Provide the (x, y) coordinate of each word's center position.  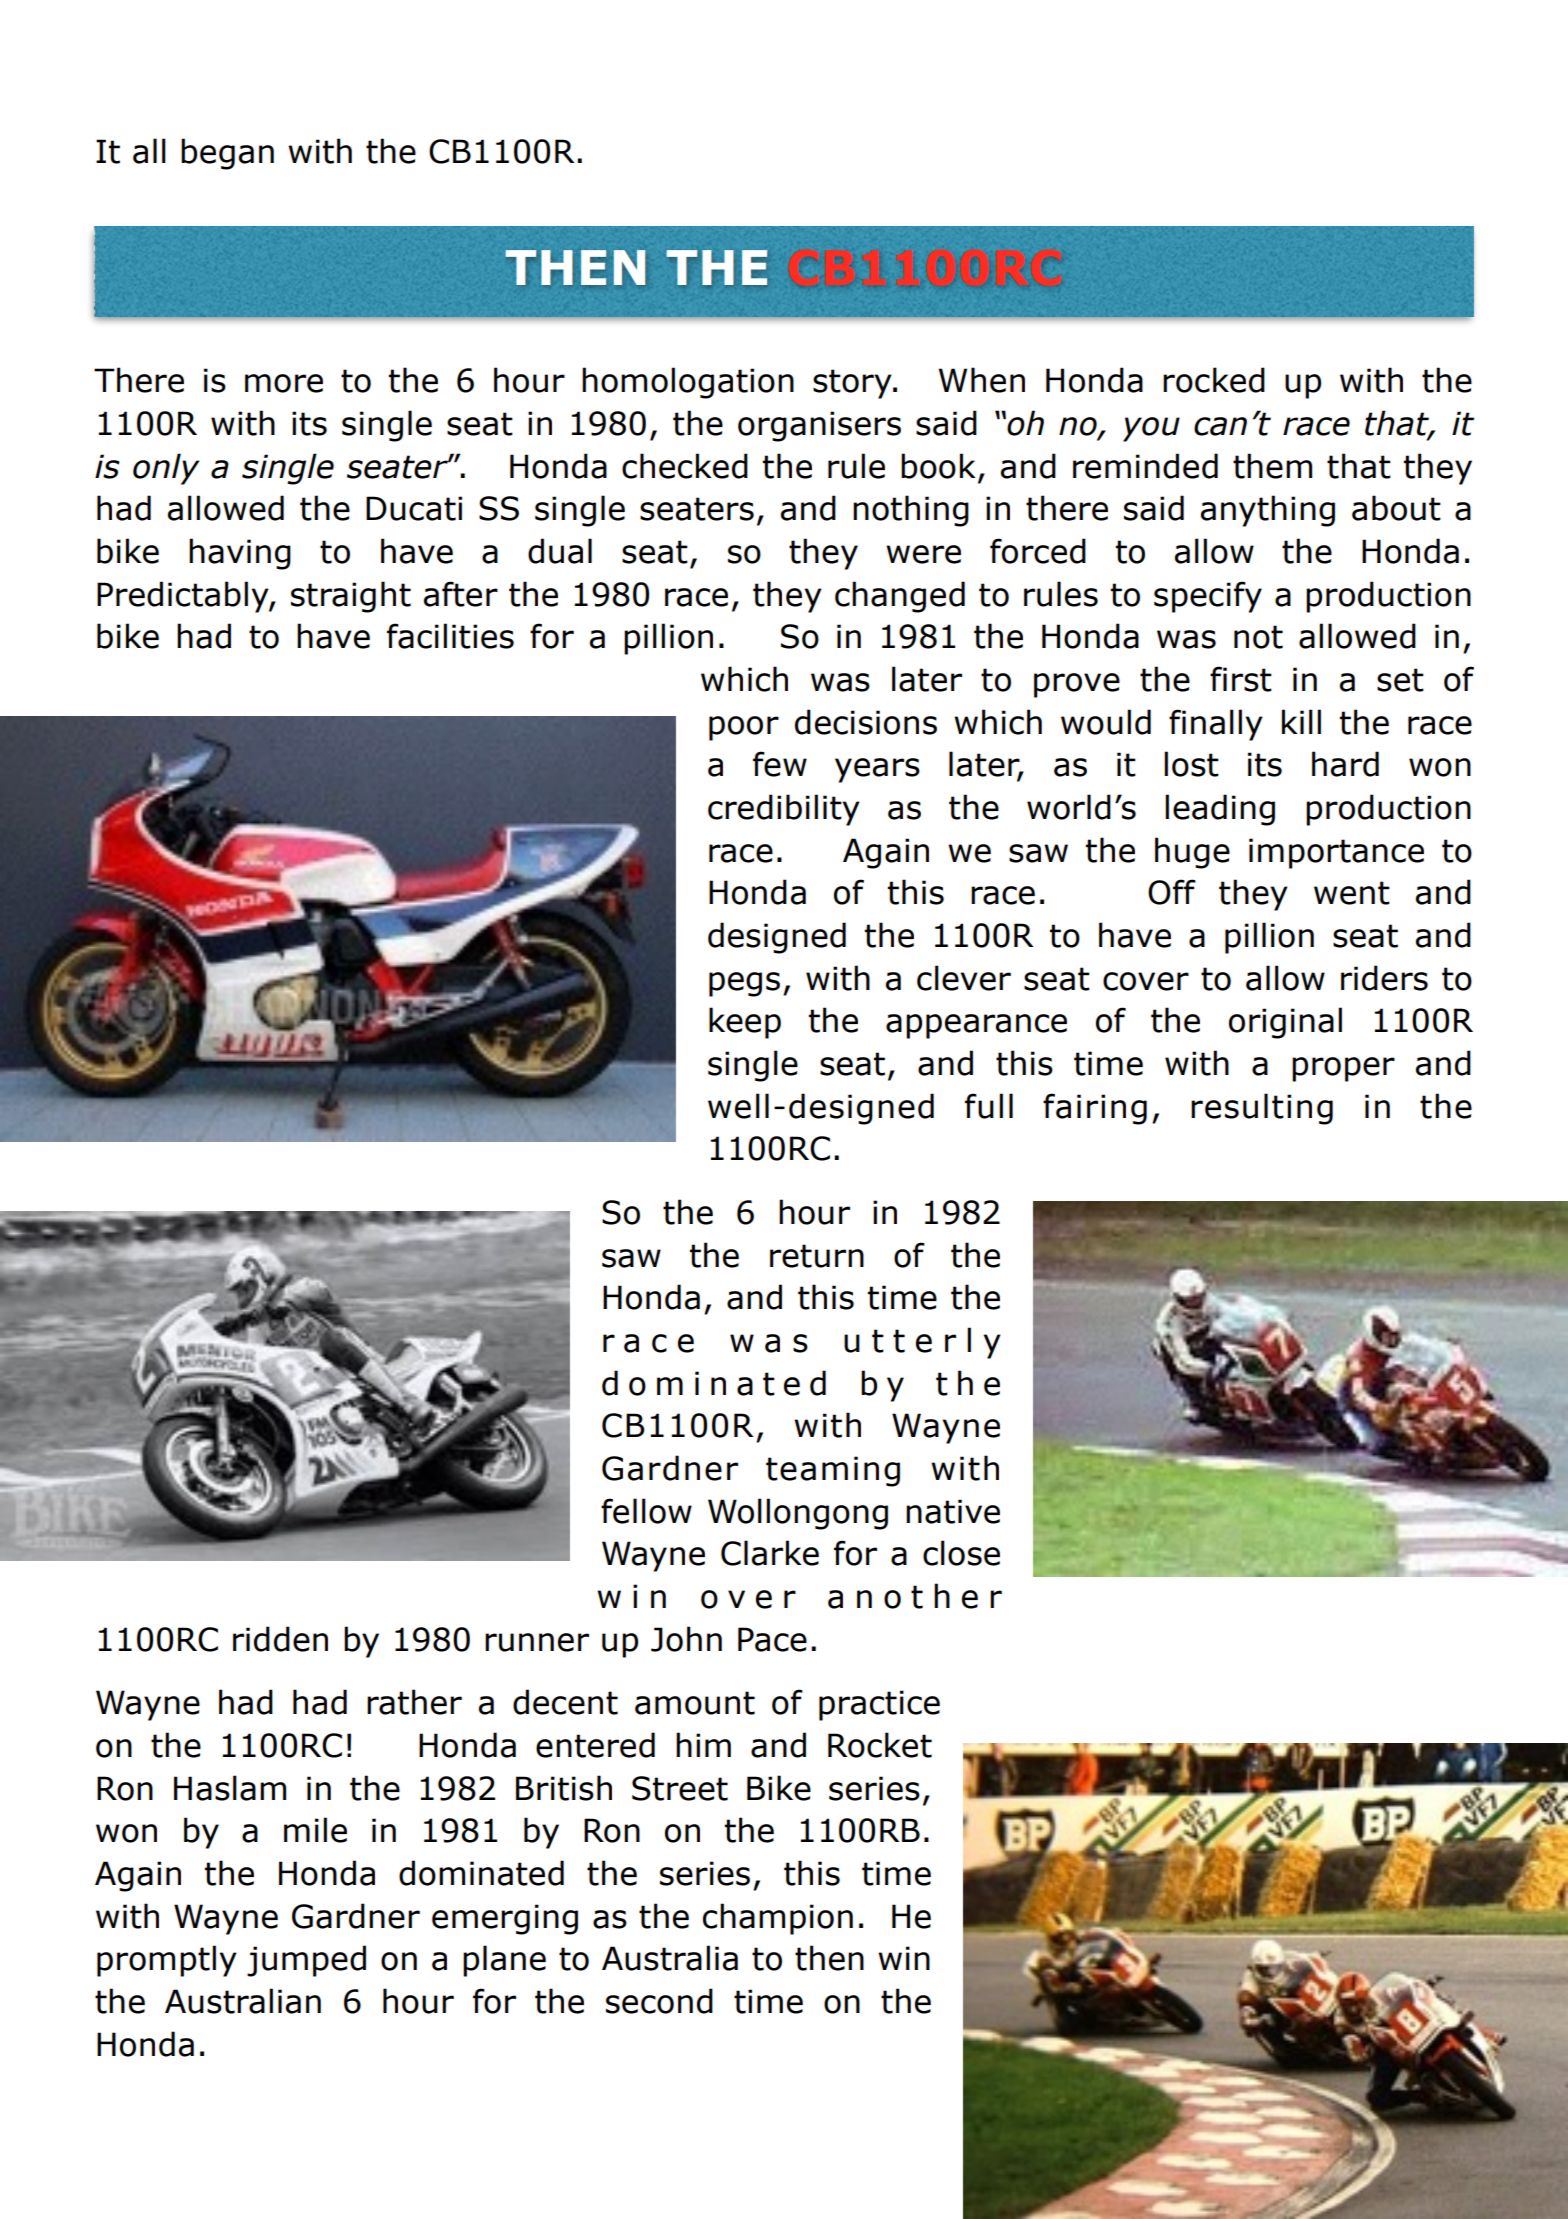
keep (745, 1023)
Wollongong (798, 1514)
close (961, 1553)
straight (351, 597)
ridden (280, 1639)
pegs (744, 984)
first (1241, 679)
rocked (1214, 380)
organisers (819, 426)
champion (778, 1919)
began (227, 154)
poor (744, 728)
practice (879, 1705)
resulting (1262, 1109)
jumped (306, 1961)
